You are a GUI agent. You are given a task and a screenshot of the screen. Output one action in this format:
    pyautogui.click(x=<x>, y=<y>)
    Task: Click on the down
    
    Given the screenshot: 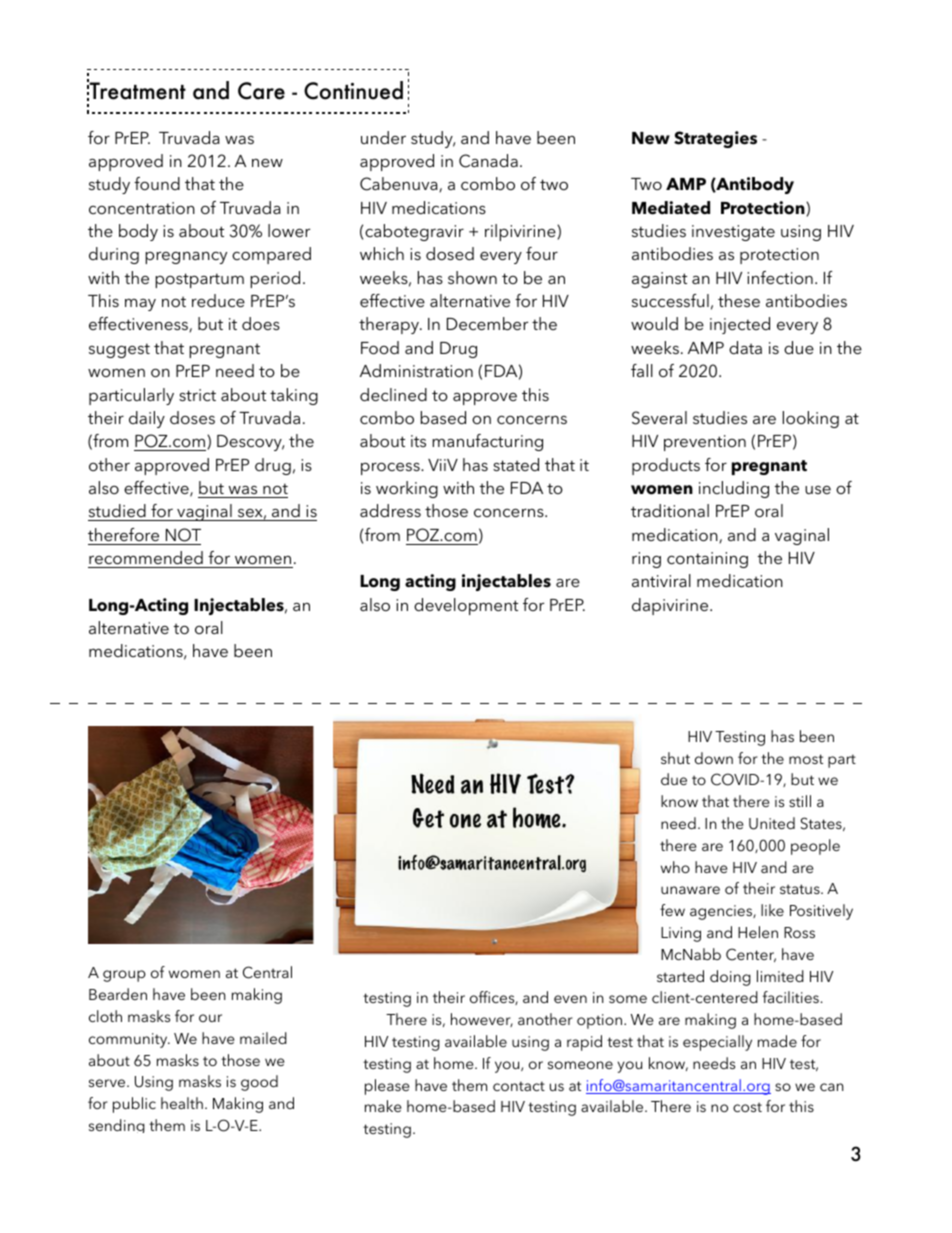 What is the action you would take?
    pyautogui.click(x=714, y=758)
